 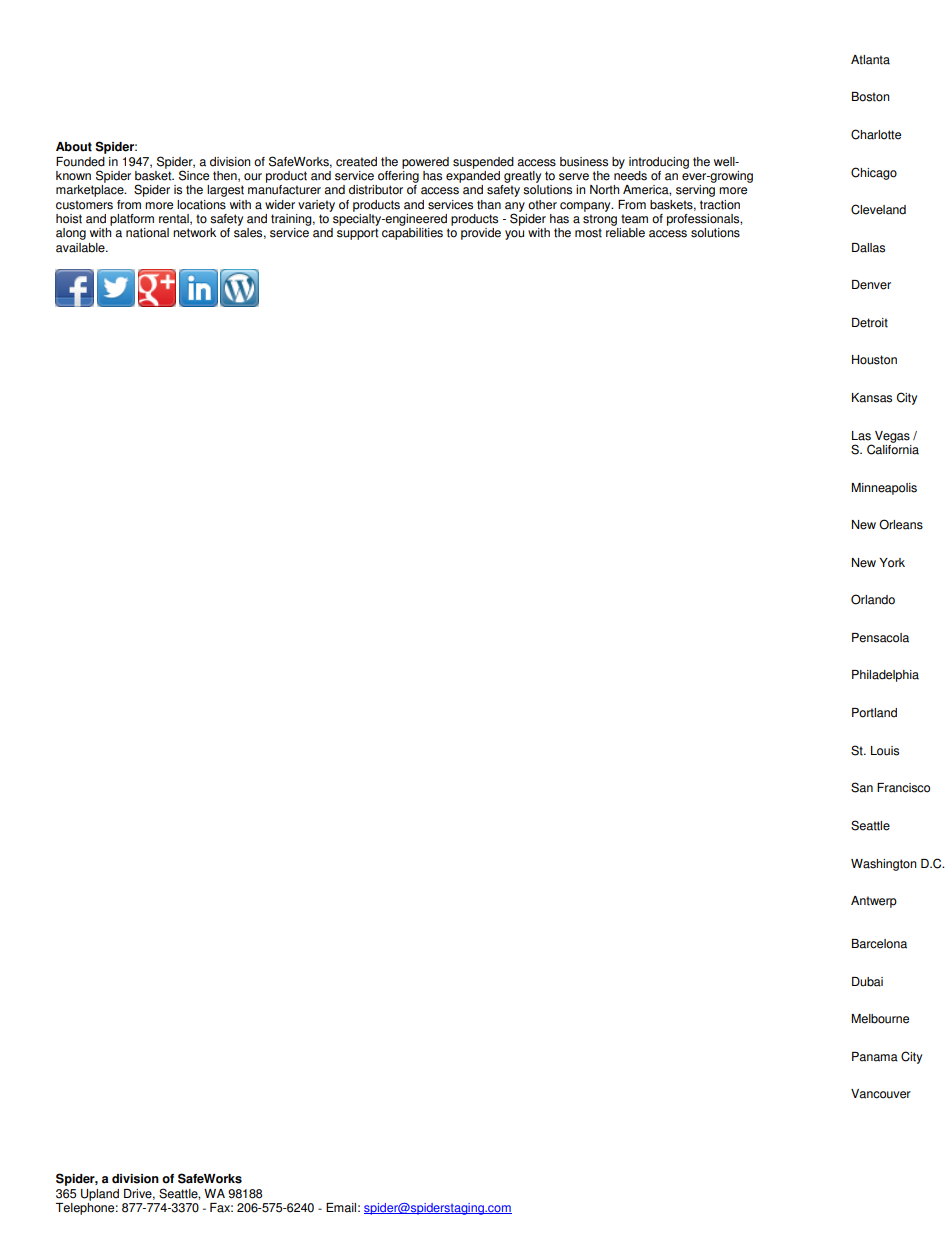 What do you see at coordinates (871, 97) in the screenshot?
I see `Boston` at bounding box center [871, 97].
